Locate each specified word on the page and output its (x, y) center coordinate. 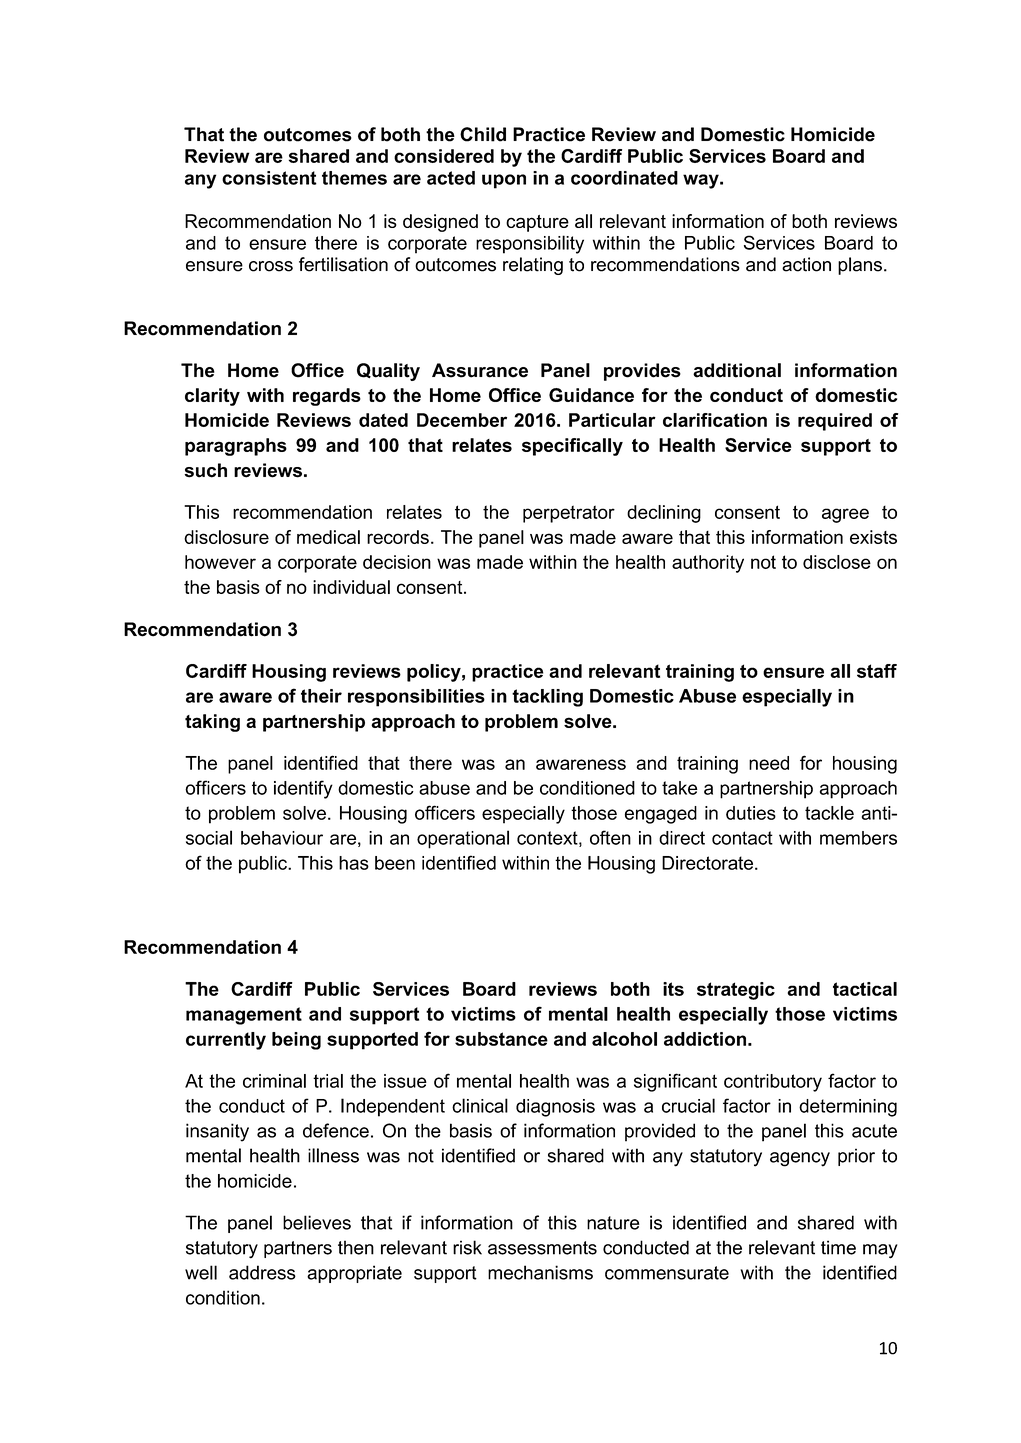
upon (504, 181)
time (838, 1247)
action (806, 264)
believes (317, 1222)
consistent (269, 178)
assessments (542, 1248)
